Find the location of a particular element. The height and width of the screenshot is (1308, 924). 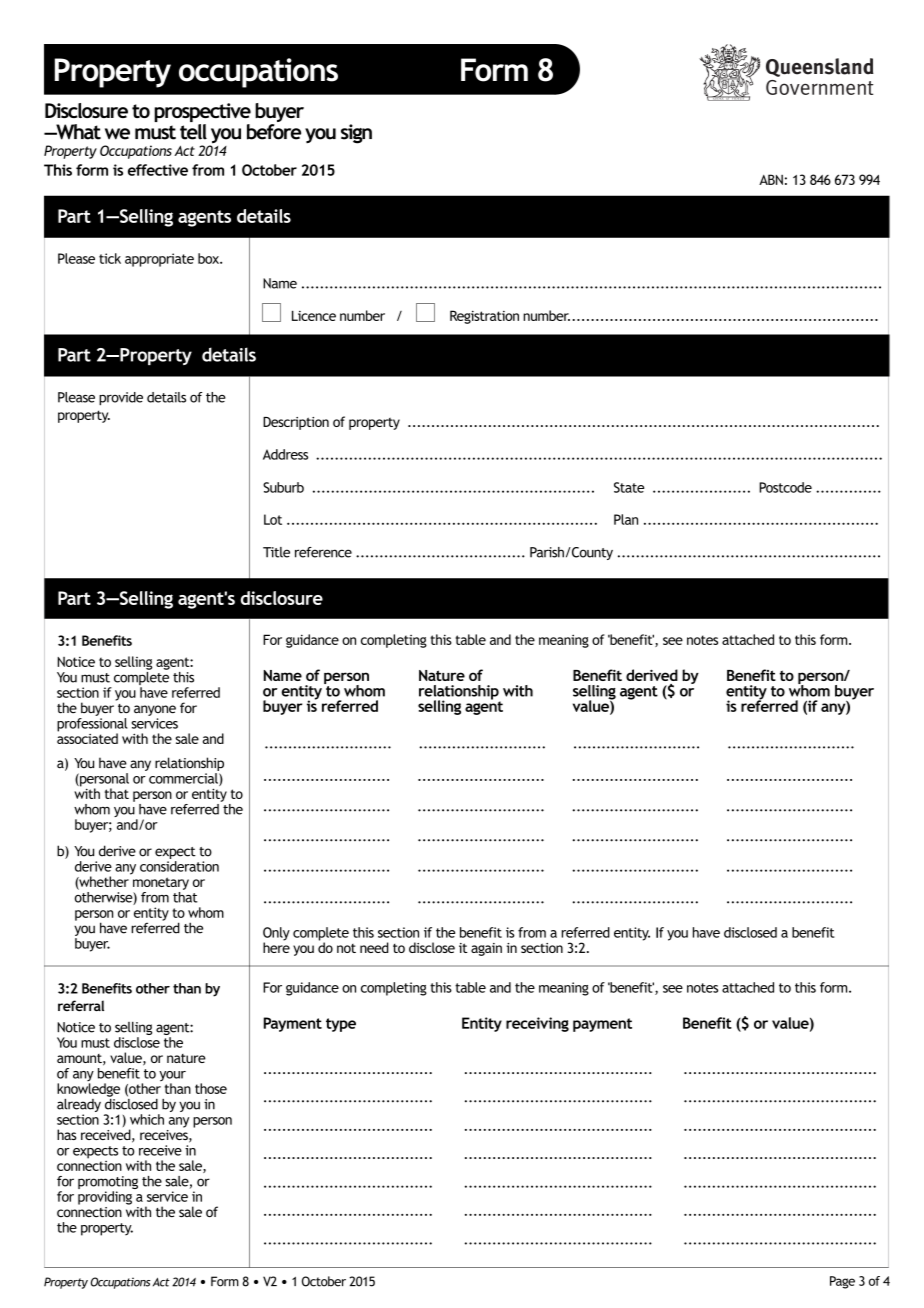

ABN is located at coordinates (771, 179).
